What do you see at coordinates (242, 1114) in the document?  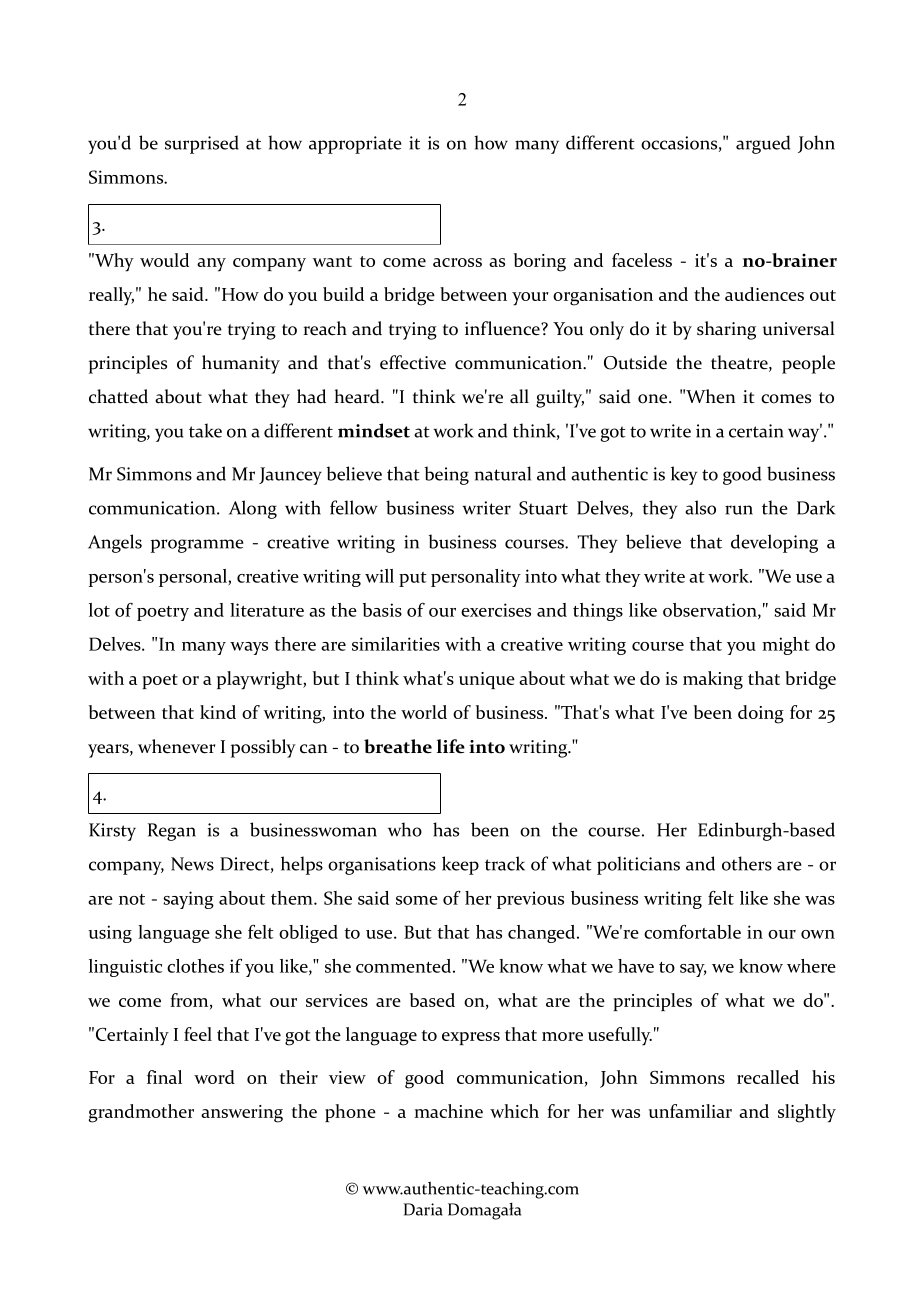 I see `answering` at bounding box center [242, 1114].
